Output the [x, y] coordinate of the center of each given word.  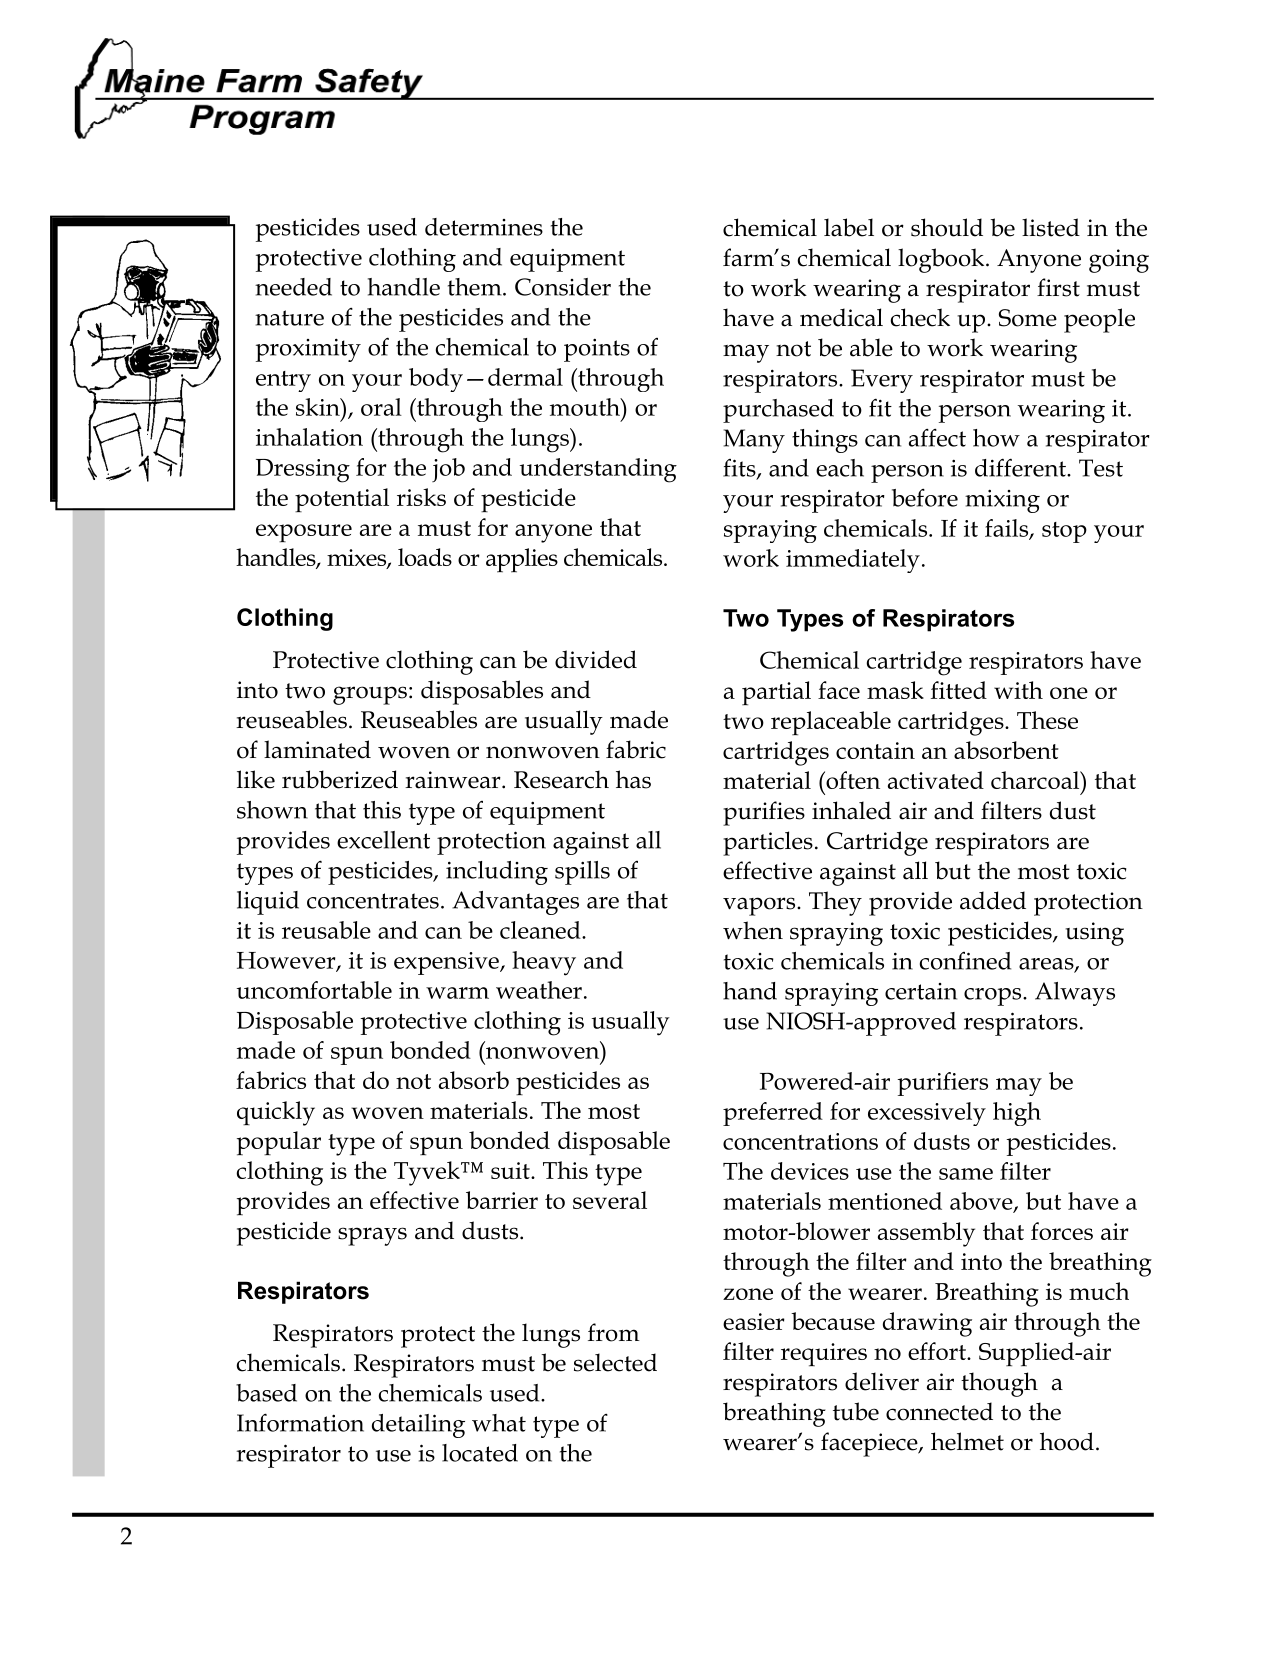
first [1058, 287]
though [999, 1384]
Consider [563, 287]
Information [300, 1422]
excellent [383, 840]
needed [293, 287]
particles [768, 843]
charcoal [1036, 780]
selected [615, 1362]
